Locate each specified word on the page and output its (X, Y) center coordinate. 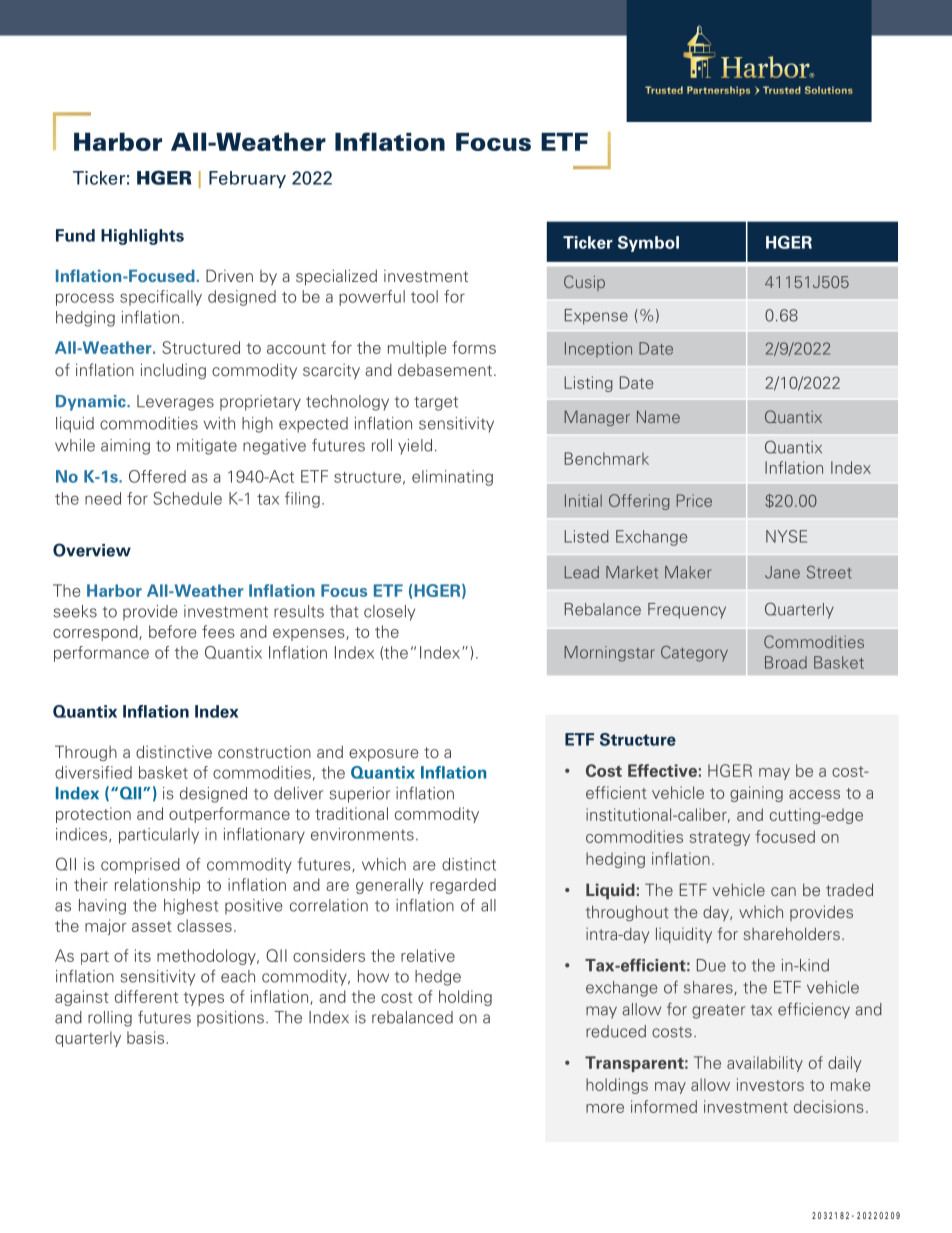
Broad (786, 662)
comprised (140, 866)
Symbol (648, 244)
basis (145, 1037)
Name (658, 416)
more (605, 1108)
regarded (463, 886)
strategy (720, 839)
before (172, 631)
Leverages (175, 403)
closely (389, 613)
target (436, 403)
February (247, 179)
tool (424, 296)
